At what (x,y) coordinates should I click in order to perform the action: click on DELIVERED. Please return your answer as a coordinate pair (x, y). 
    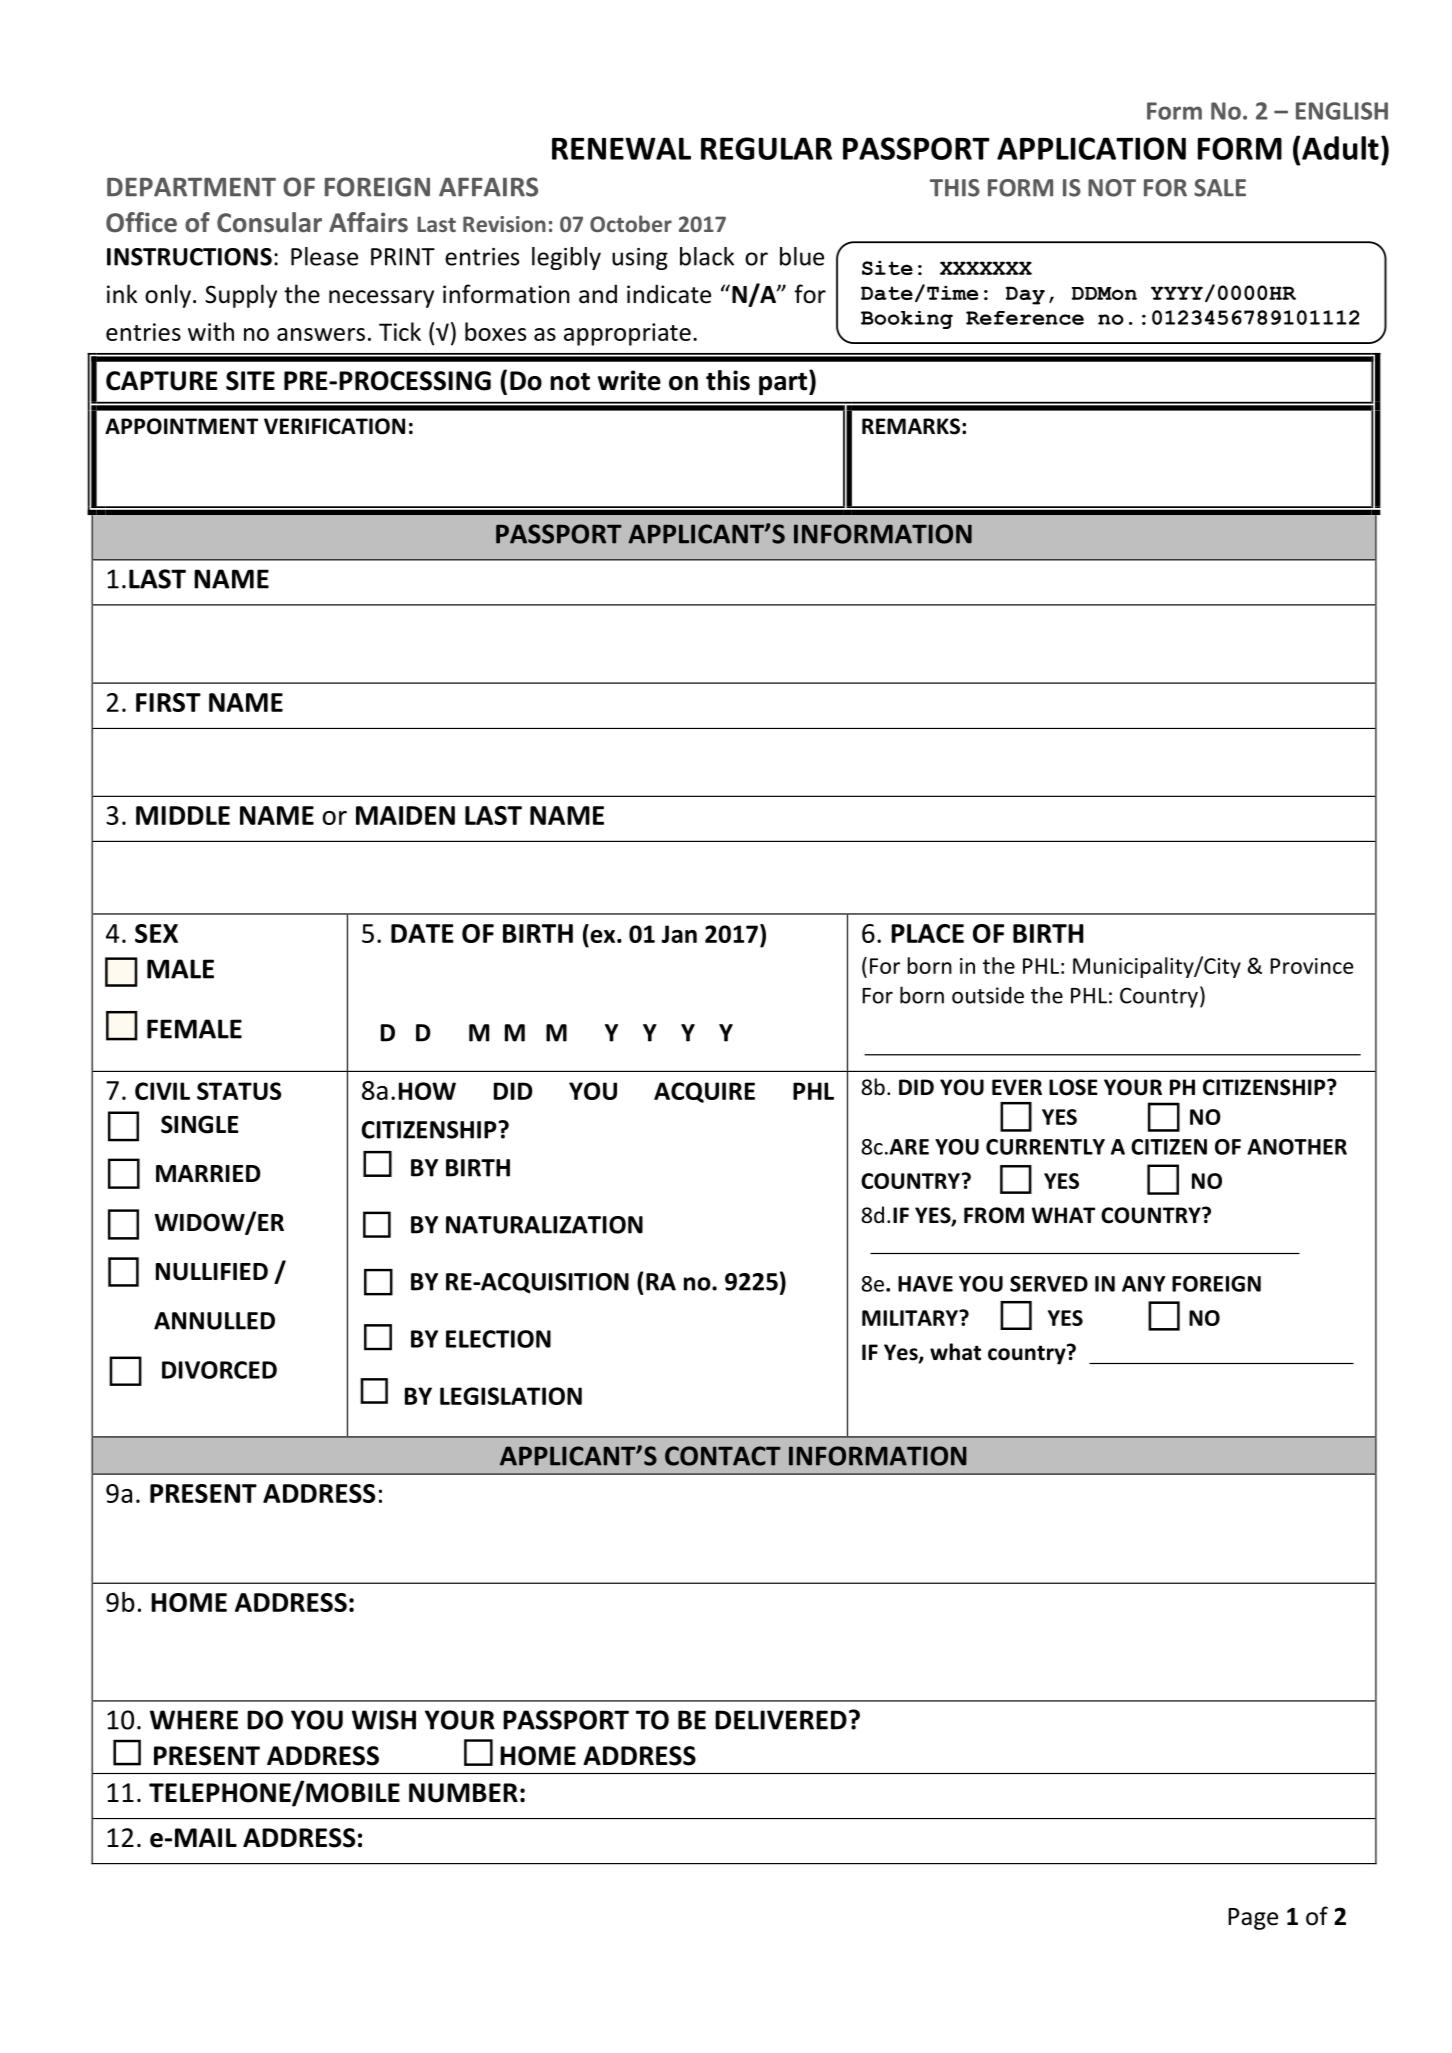
    Looking at the image, I should click on (781, 1720).
